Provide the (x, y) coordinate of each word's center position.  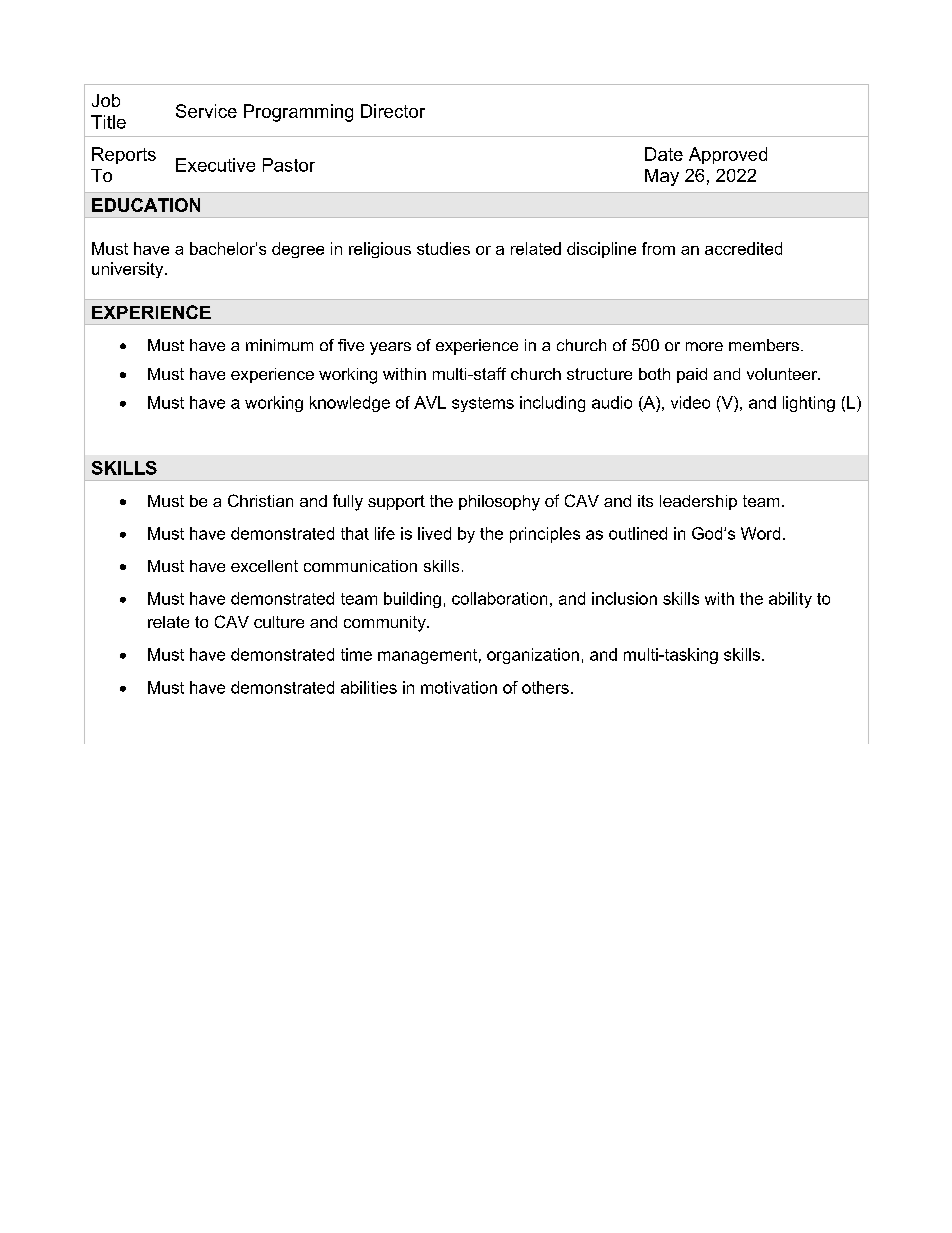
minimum (279, 345)
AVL (430, 402)
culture (279, 622)
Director (393, 111)
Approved (728, 155)
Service (206, 111)
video (690, 402)
